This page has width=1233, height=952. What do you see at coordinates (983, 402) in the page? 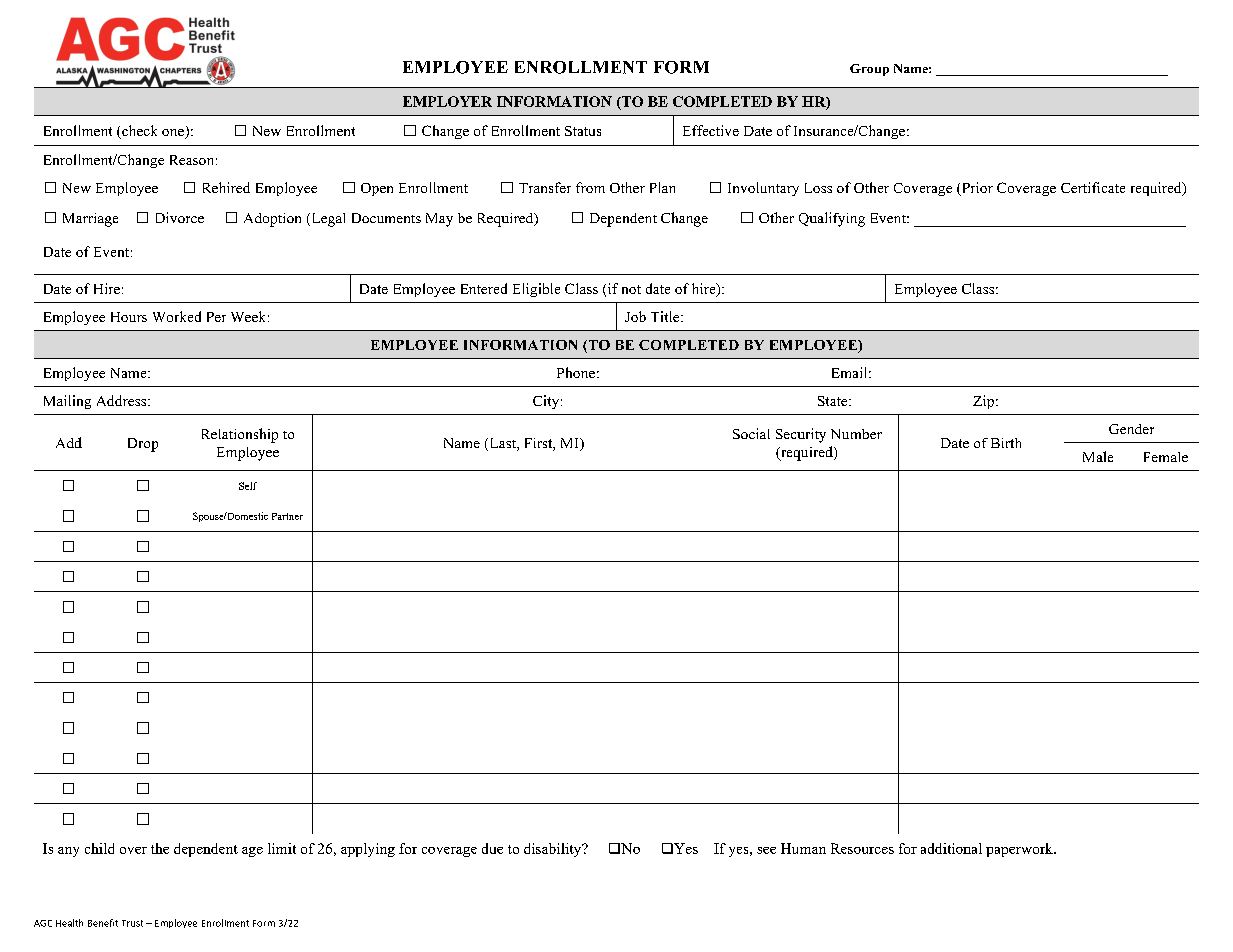
I see `Zip` at bounding box center [983, 402].
